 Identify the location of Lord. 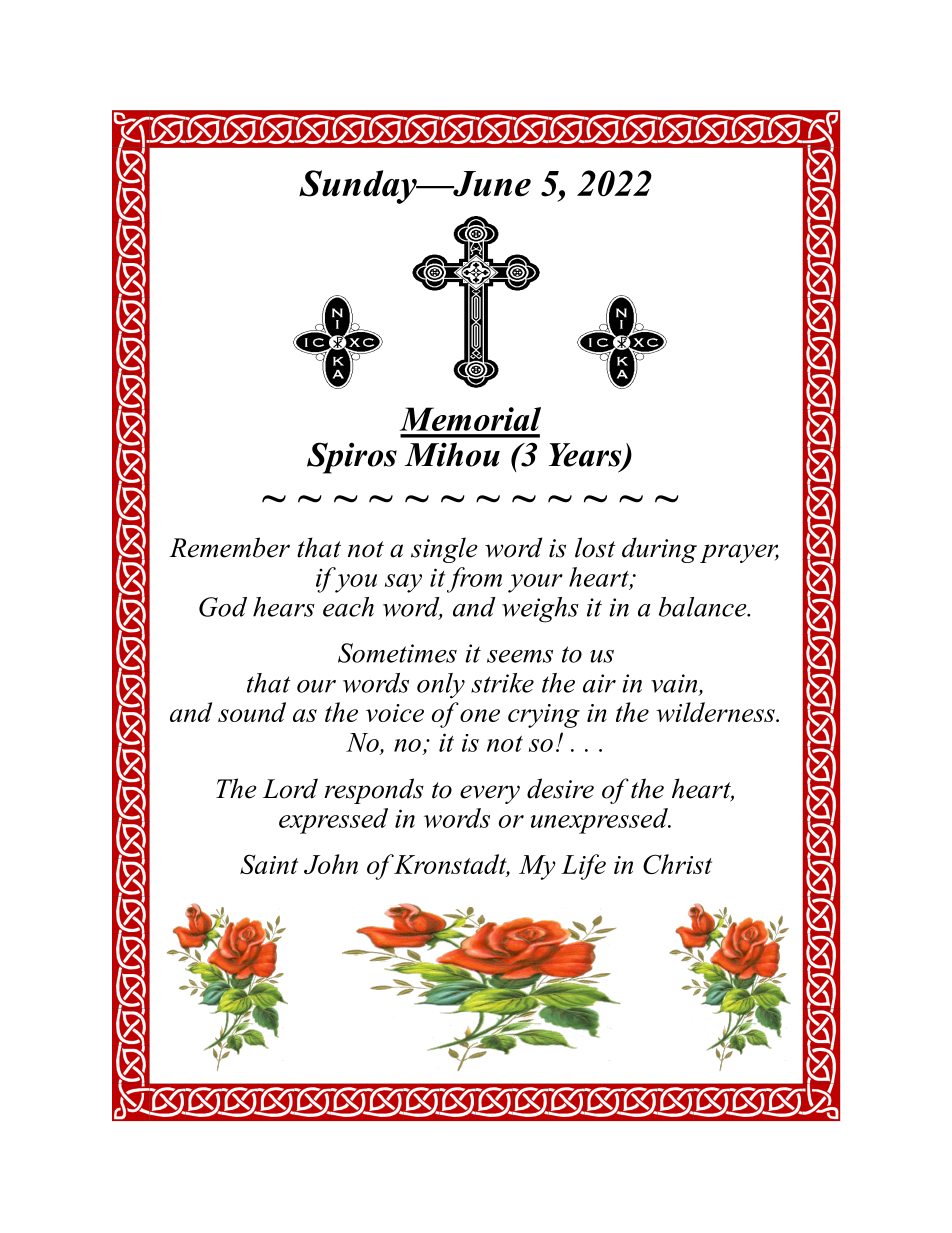
(290, 788).
